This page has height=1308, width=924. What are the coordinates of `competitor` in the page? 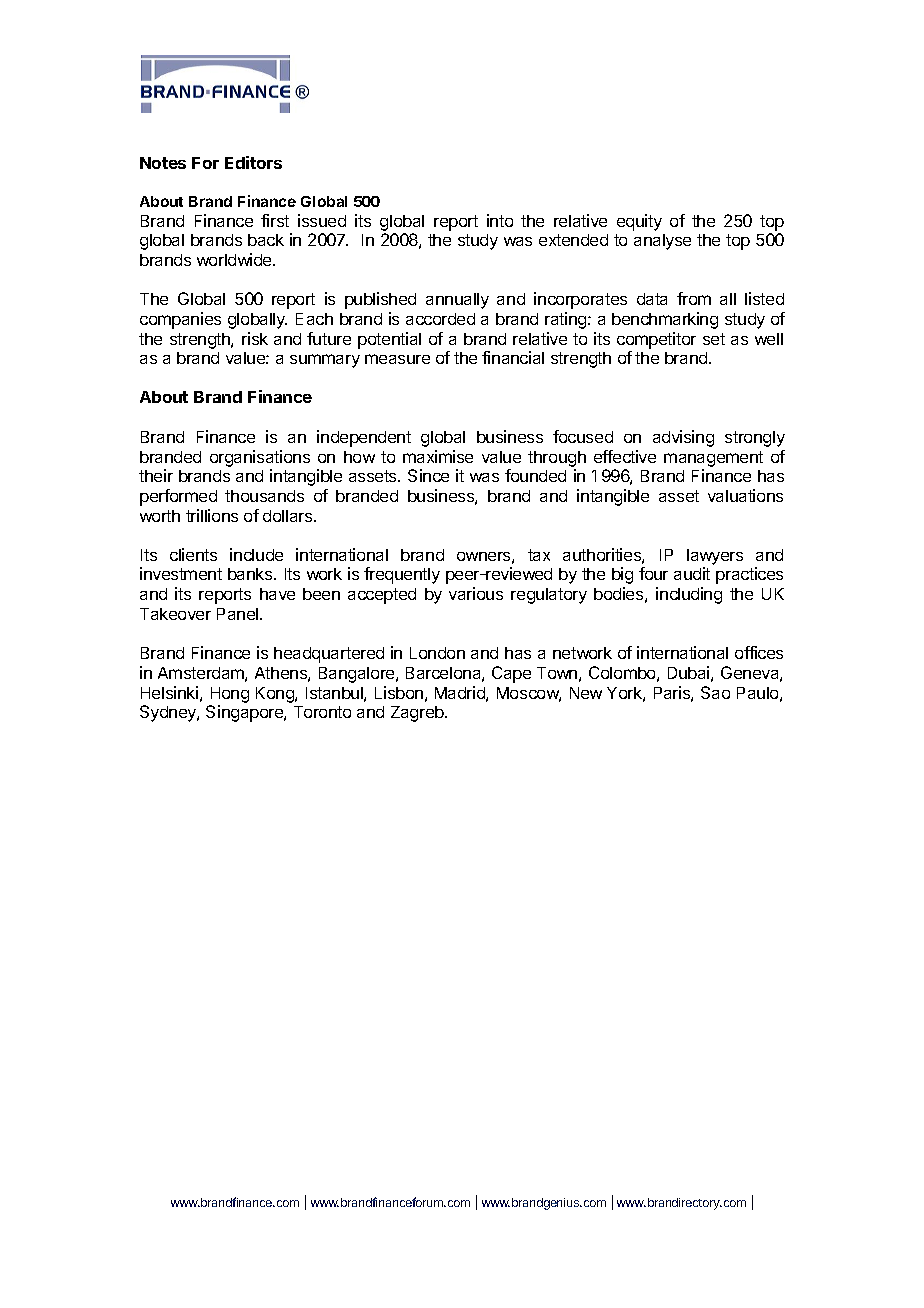 It's located at (656, 340).
